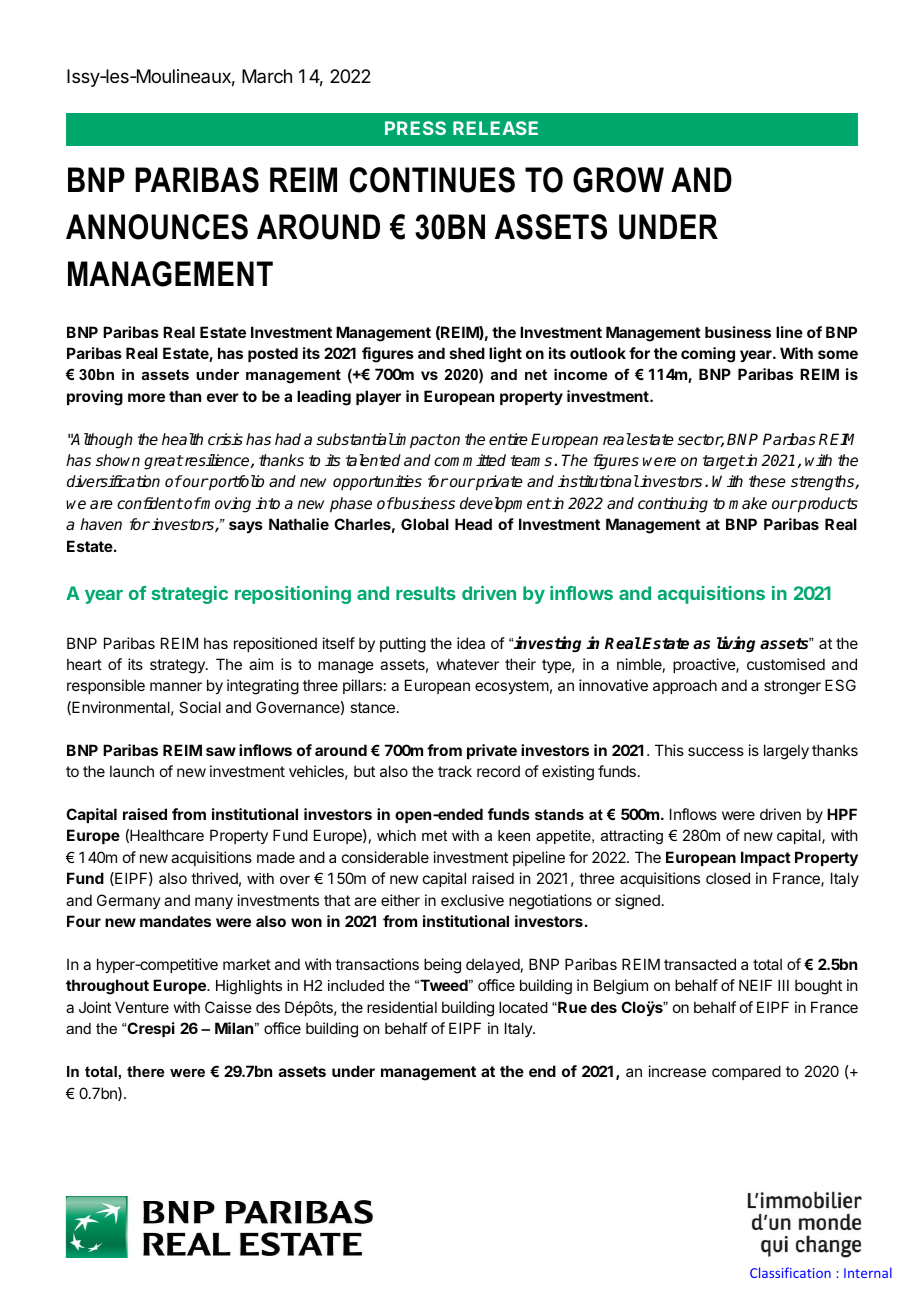 The width and height of the document is (924, 1308). I want to click on strategy, so click(178, 666).
